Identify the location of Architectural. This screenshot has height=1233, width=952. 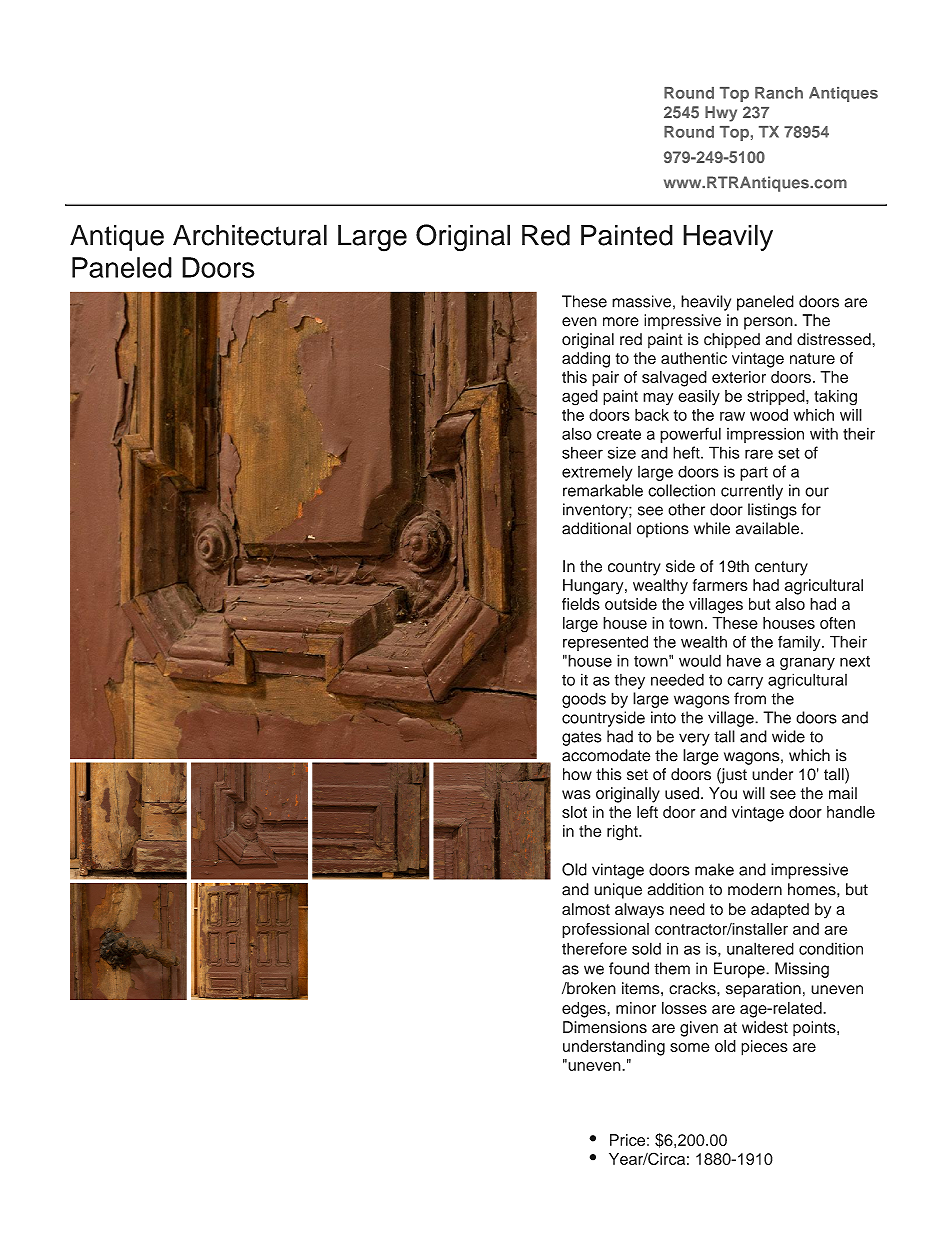
(250, 235).
